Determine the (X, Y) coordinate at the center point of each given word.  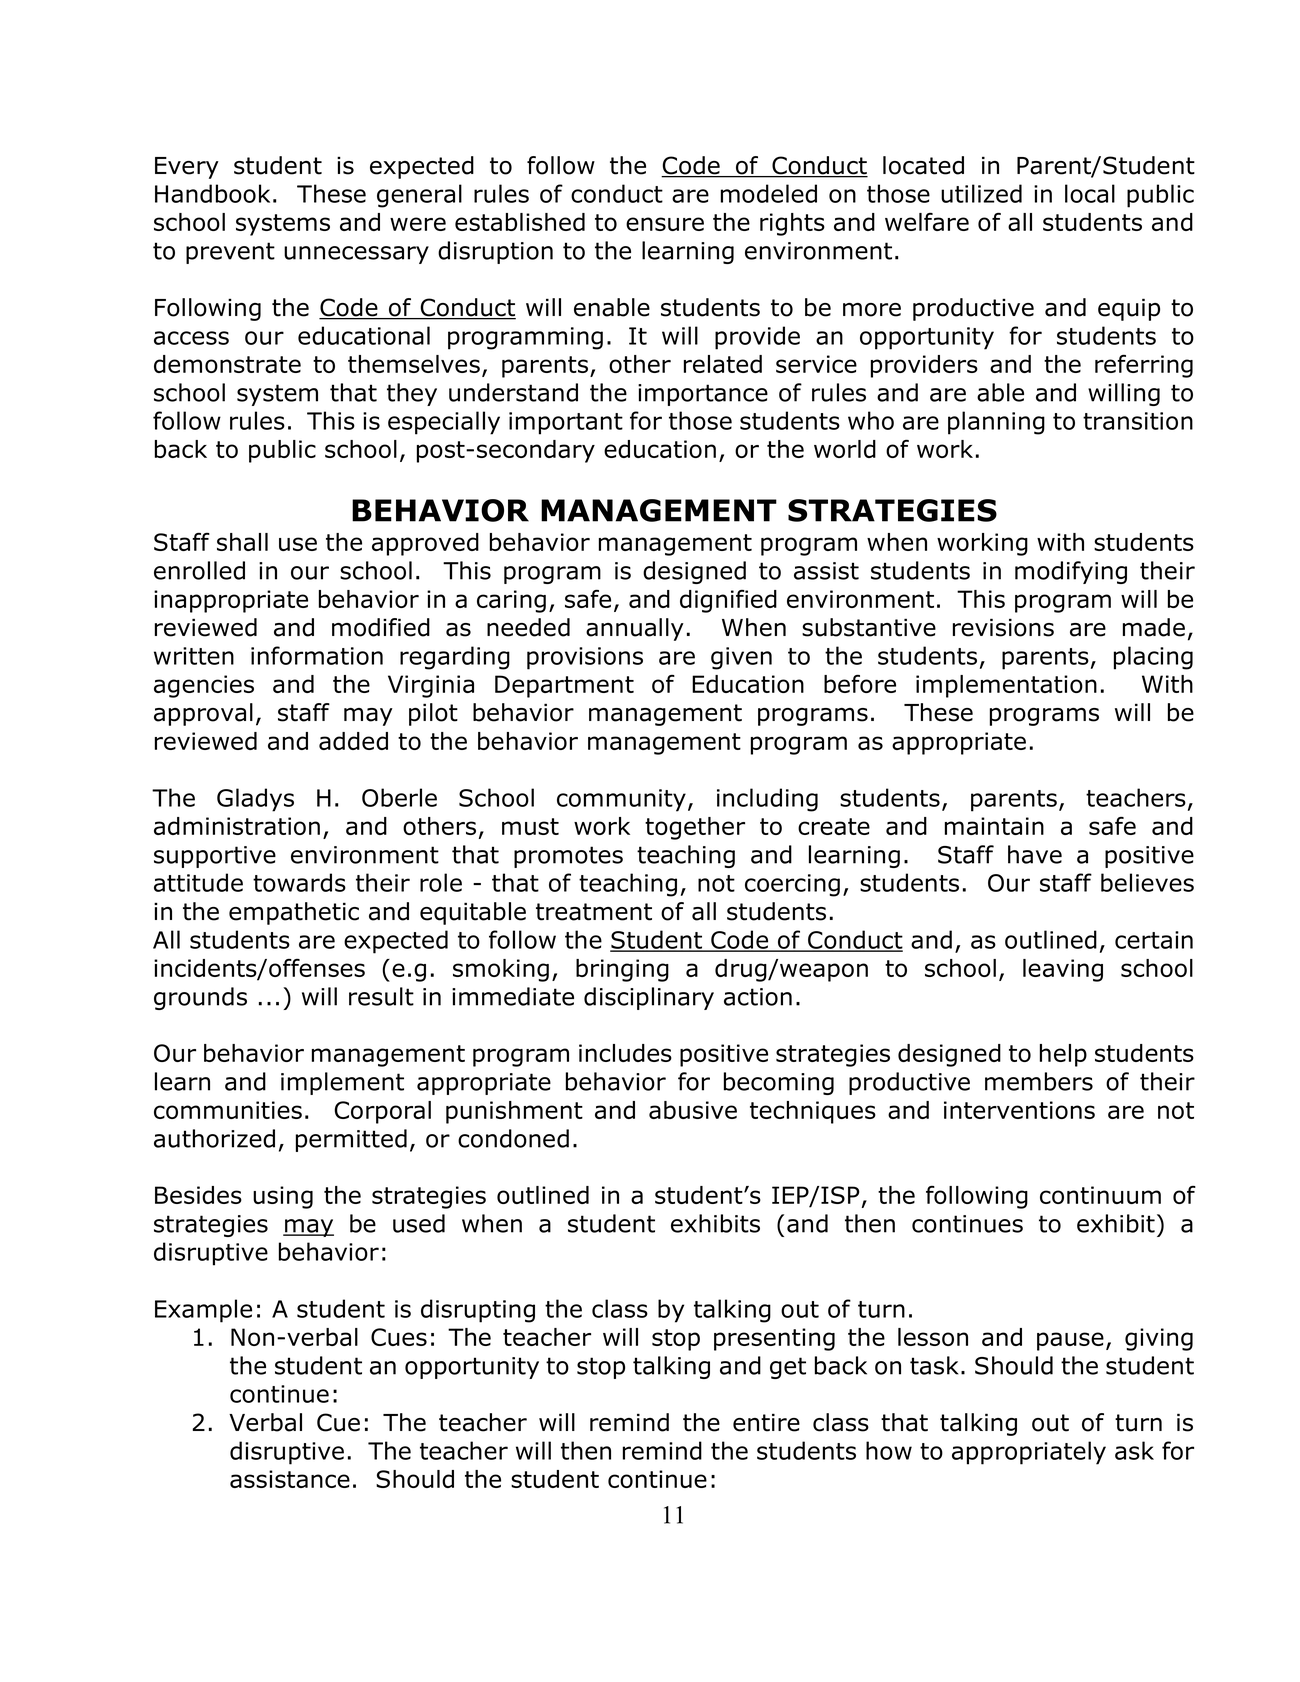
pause (1070, 1341)
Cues (399, 1337)
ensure (665, 224)
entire (766, 1422)
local (1090, 193)
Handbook (212, 193)
